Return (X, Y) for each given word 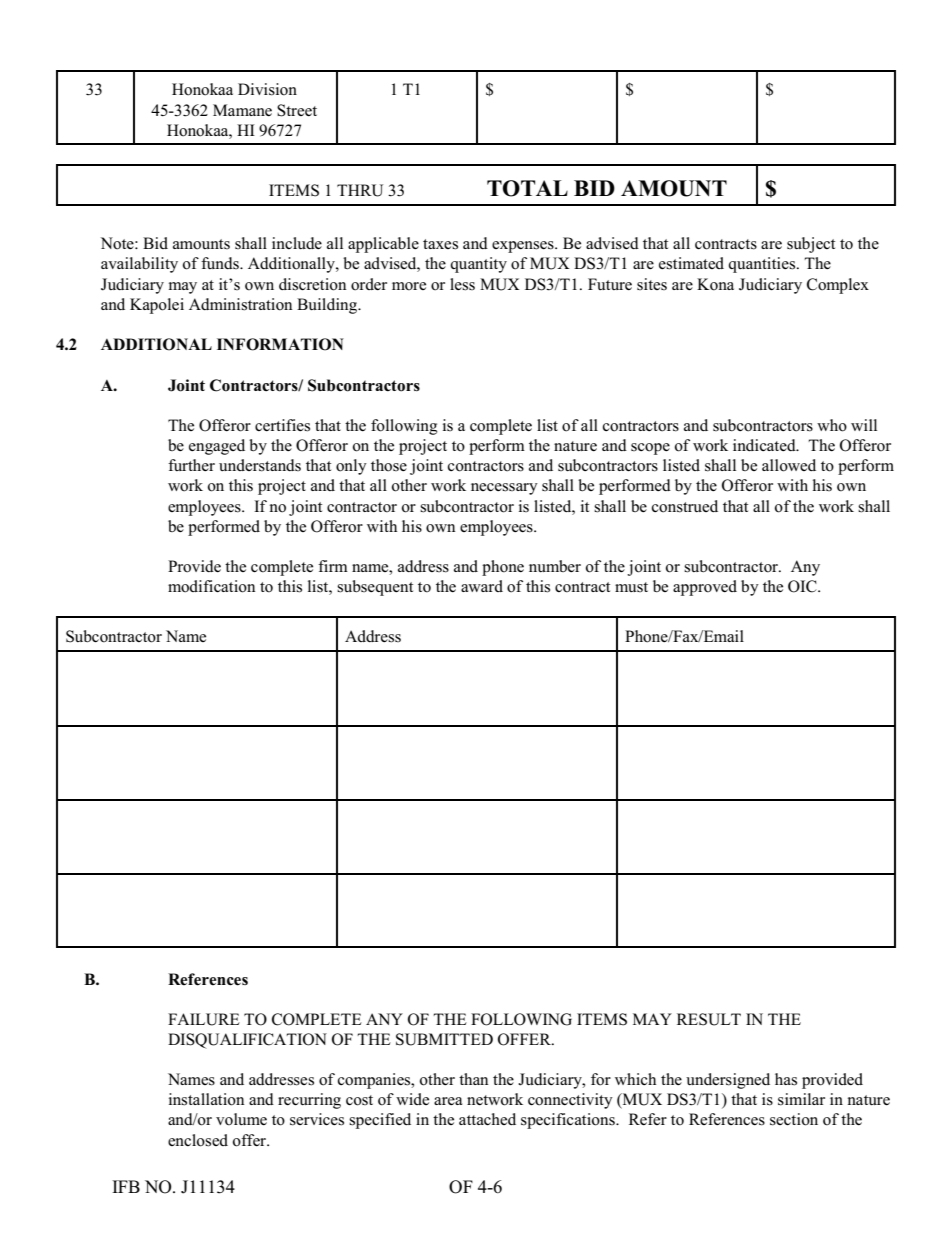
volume (241, 1119)
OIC (803, 586)
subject (811, 245)
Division (267, 89)
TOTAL (527, 188)
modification (211, 586)
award (482, 586)
